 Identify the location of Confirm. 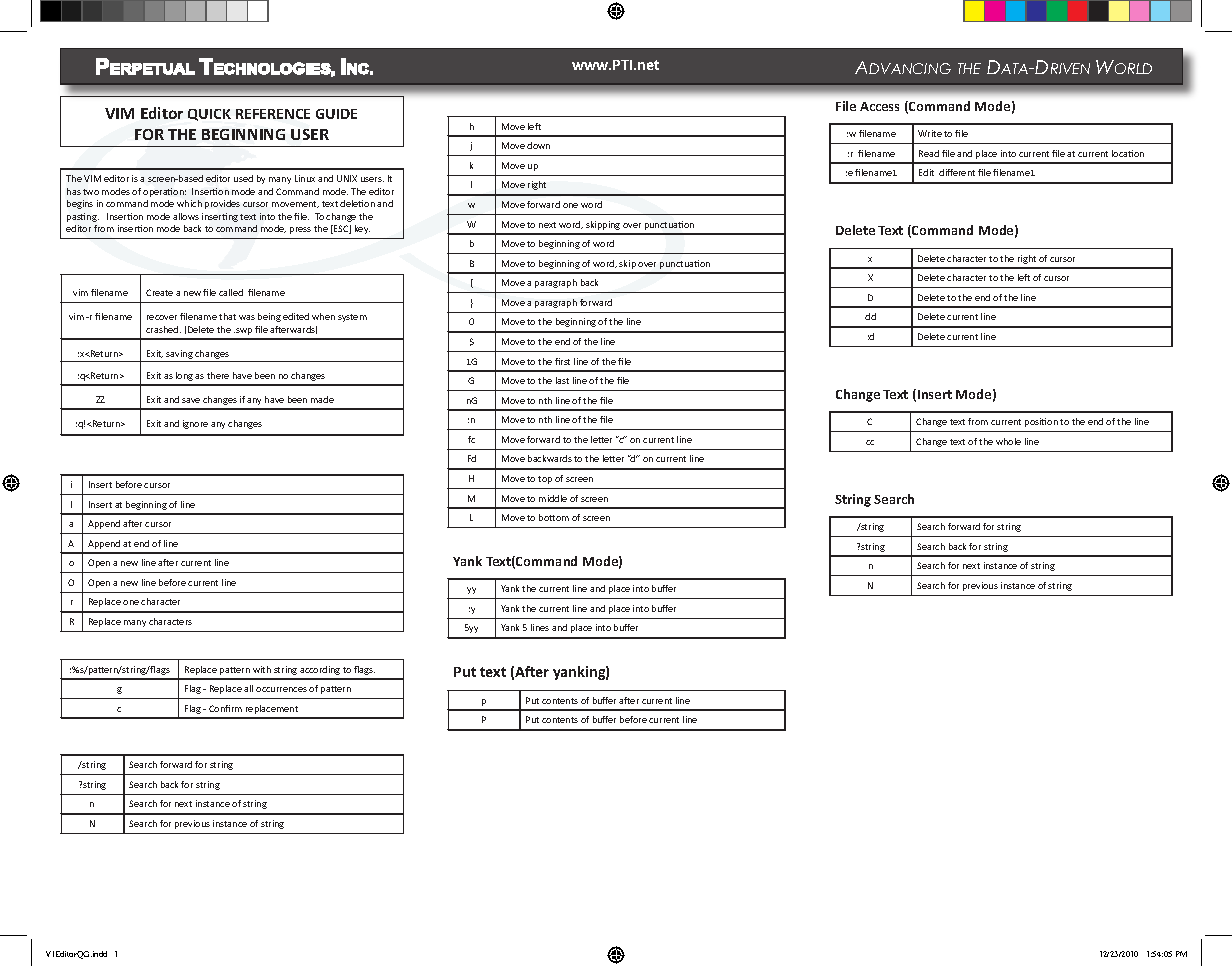
(225, 708).
